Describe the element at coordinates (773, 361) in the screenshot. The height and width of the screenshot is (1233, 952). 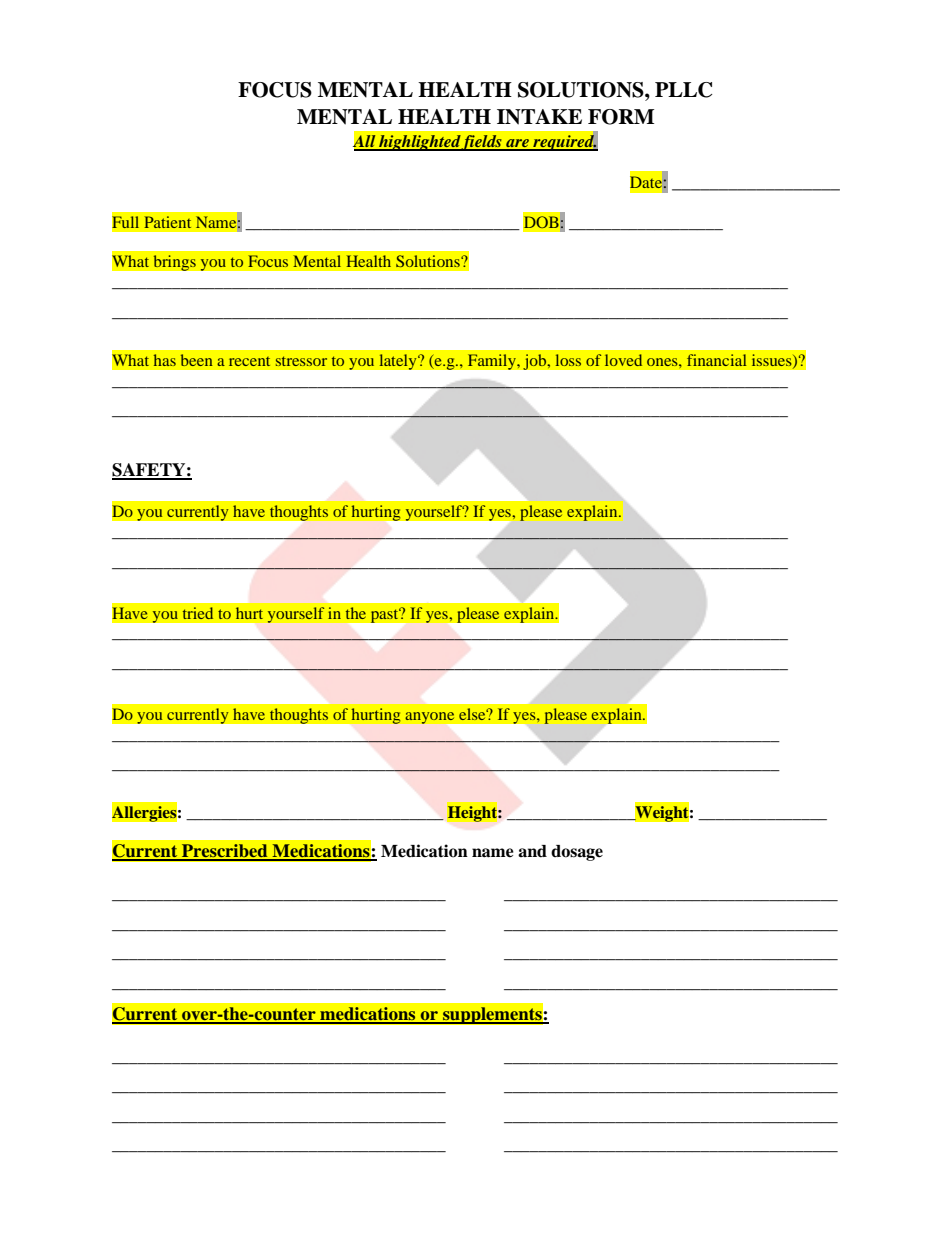
I see `issues` at that location.
